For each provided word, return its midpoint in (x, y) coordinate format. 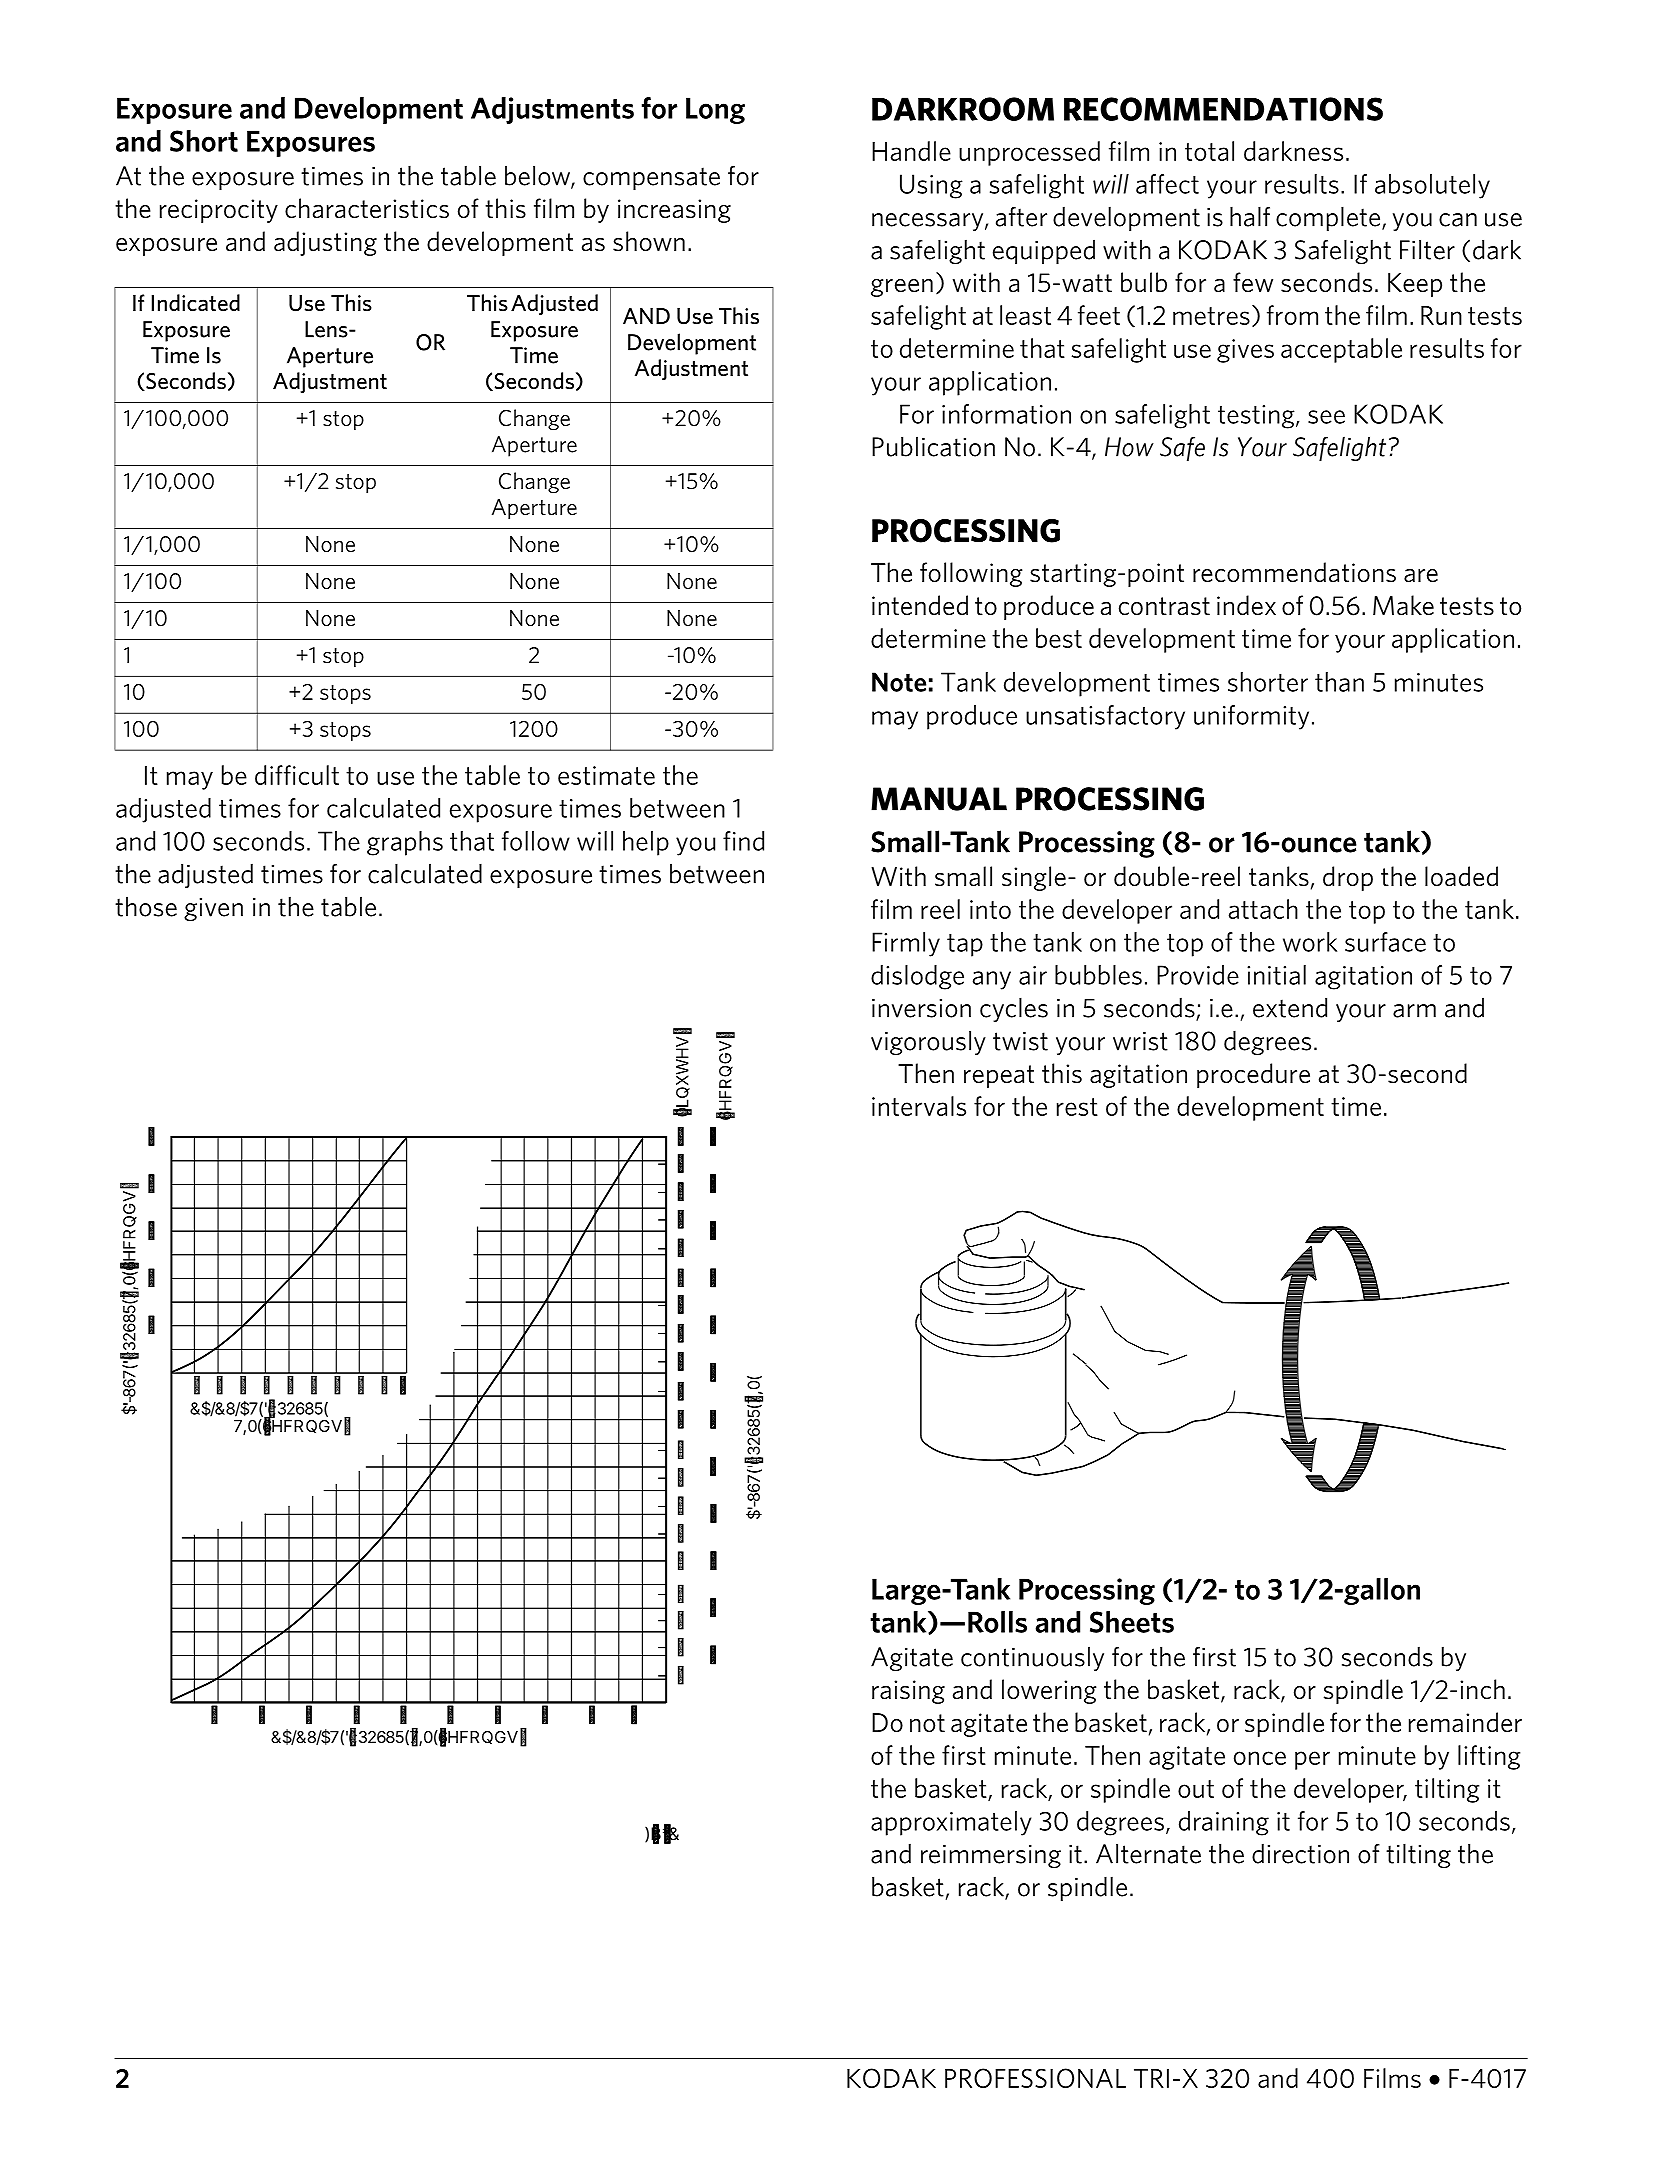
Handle (911, 151)
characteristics (367, 208)
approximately (951, 1823)
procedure (1253, 1075)
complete (1328, 219)
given (213, 909)
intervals (919, 1106)
